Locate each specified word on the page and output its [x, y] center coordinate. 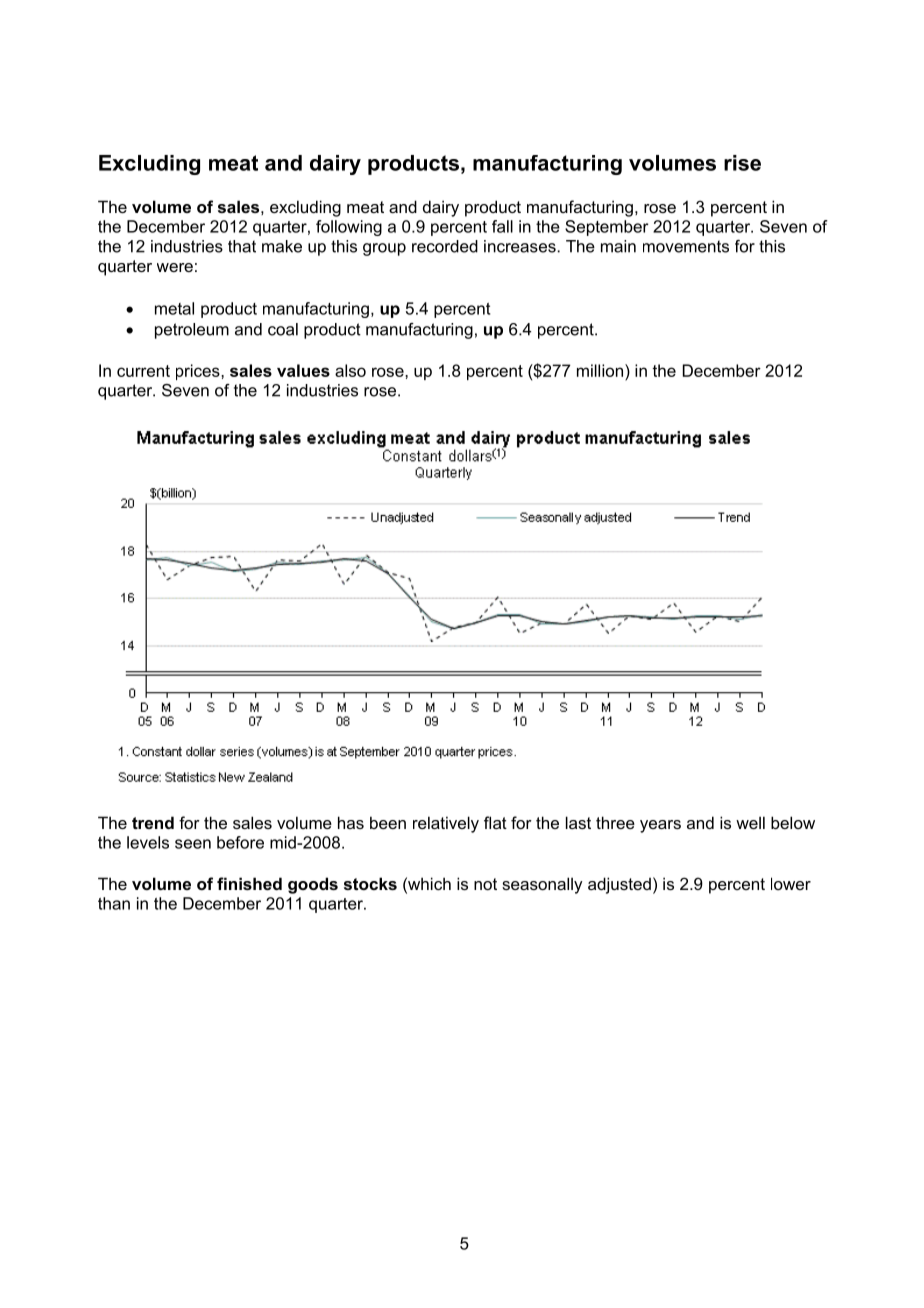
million [600, 370]
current [143, 371]
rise [742, 163]
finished [249, 883]
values [303, 370]
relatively [446, 824]
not [485, 884]
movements [686, 246]
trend [153, 822]
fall [502, 226]
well [750, 822]
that [242, 246]
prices [199, 372]
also [350, 370]
